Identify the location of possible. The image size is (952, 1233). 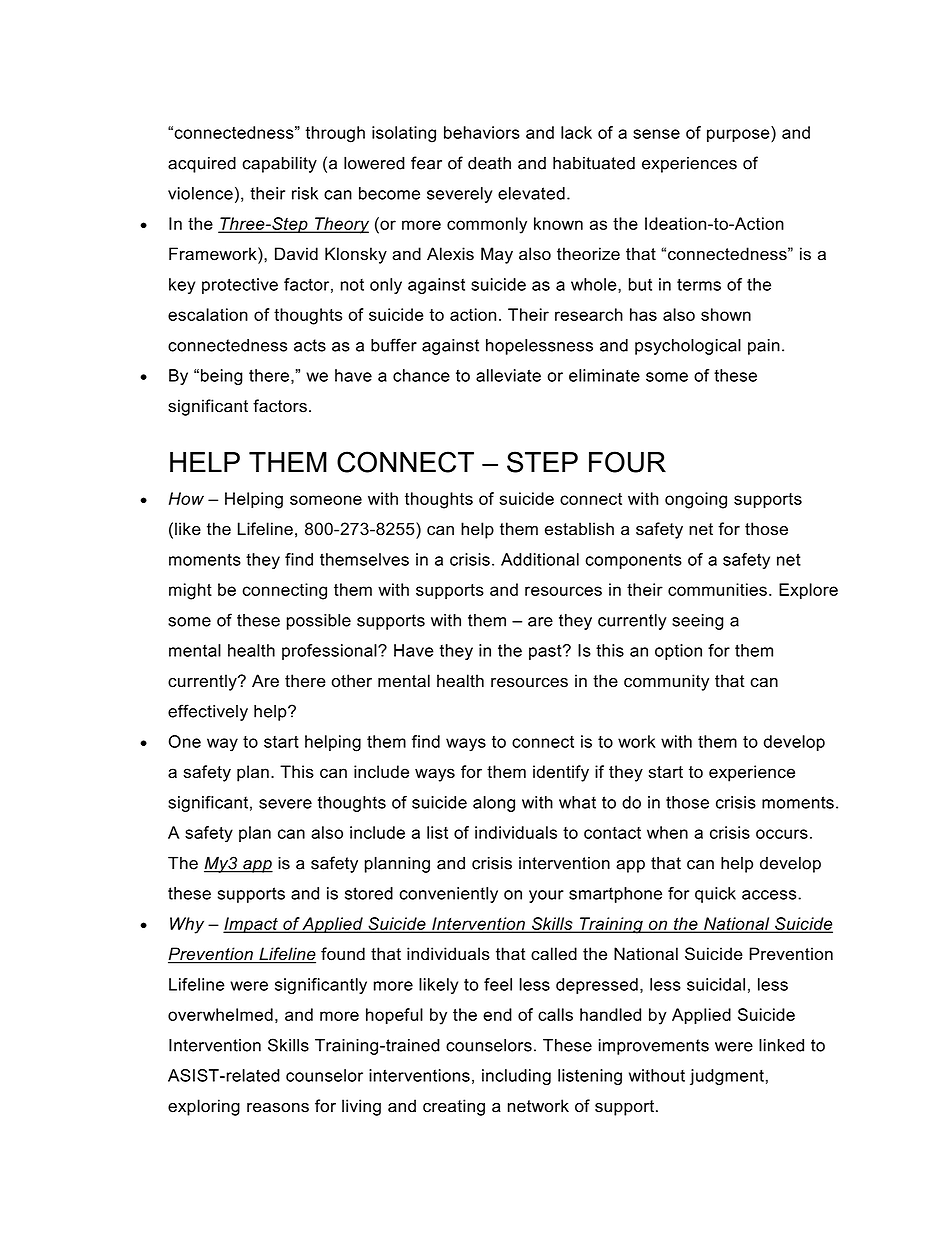
(319, 622).
